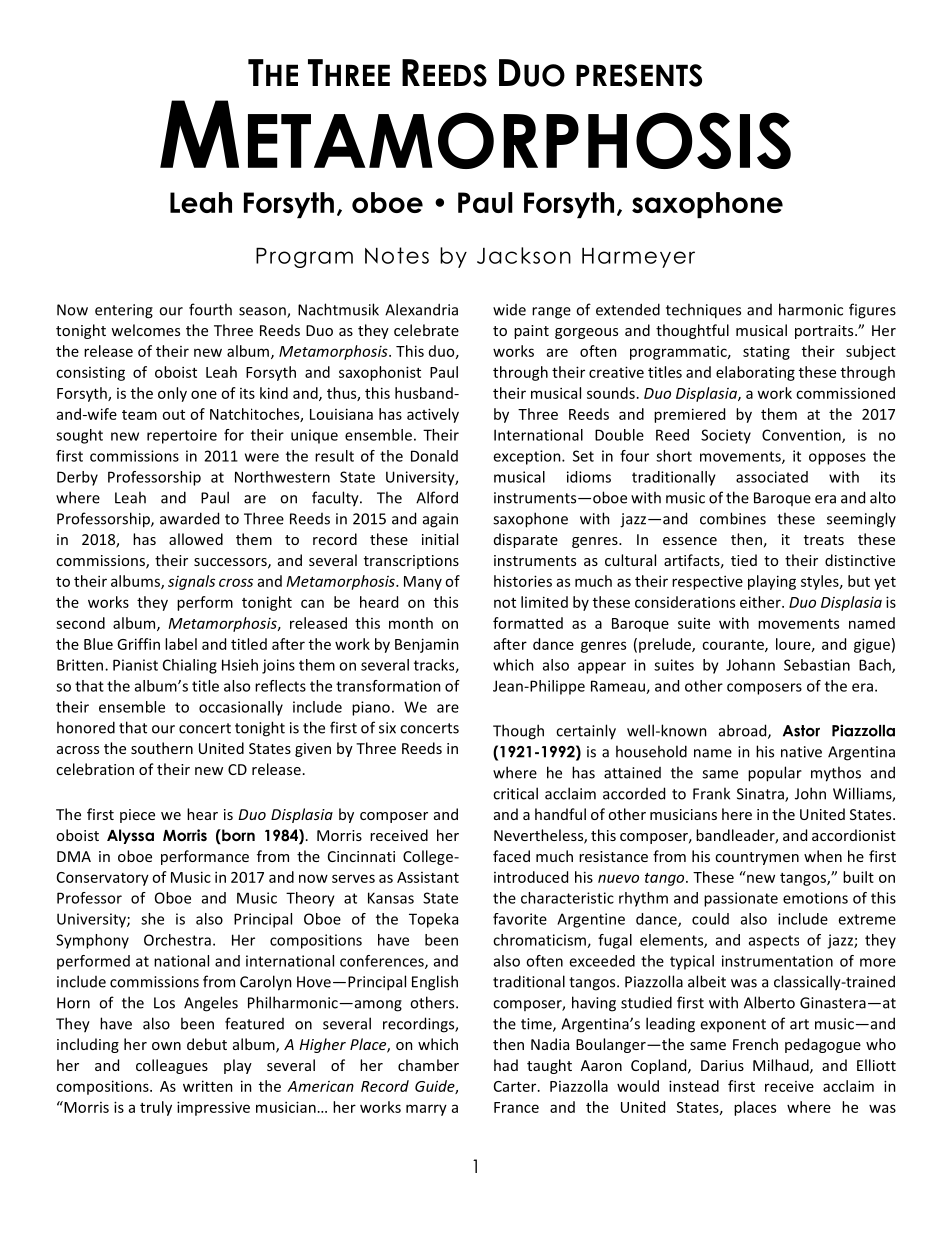  I want to click on countrymen, so click(757, 858).
